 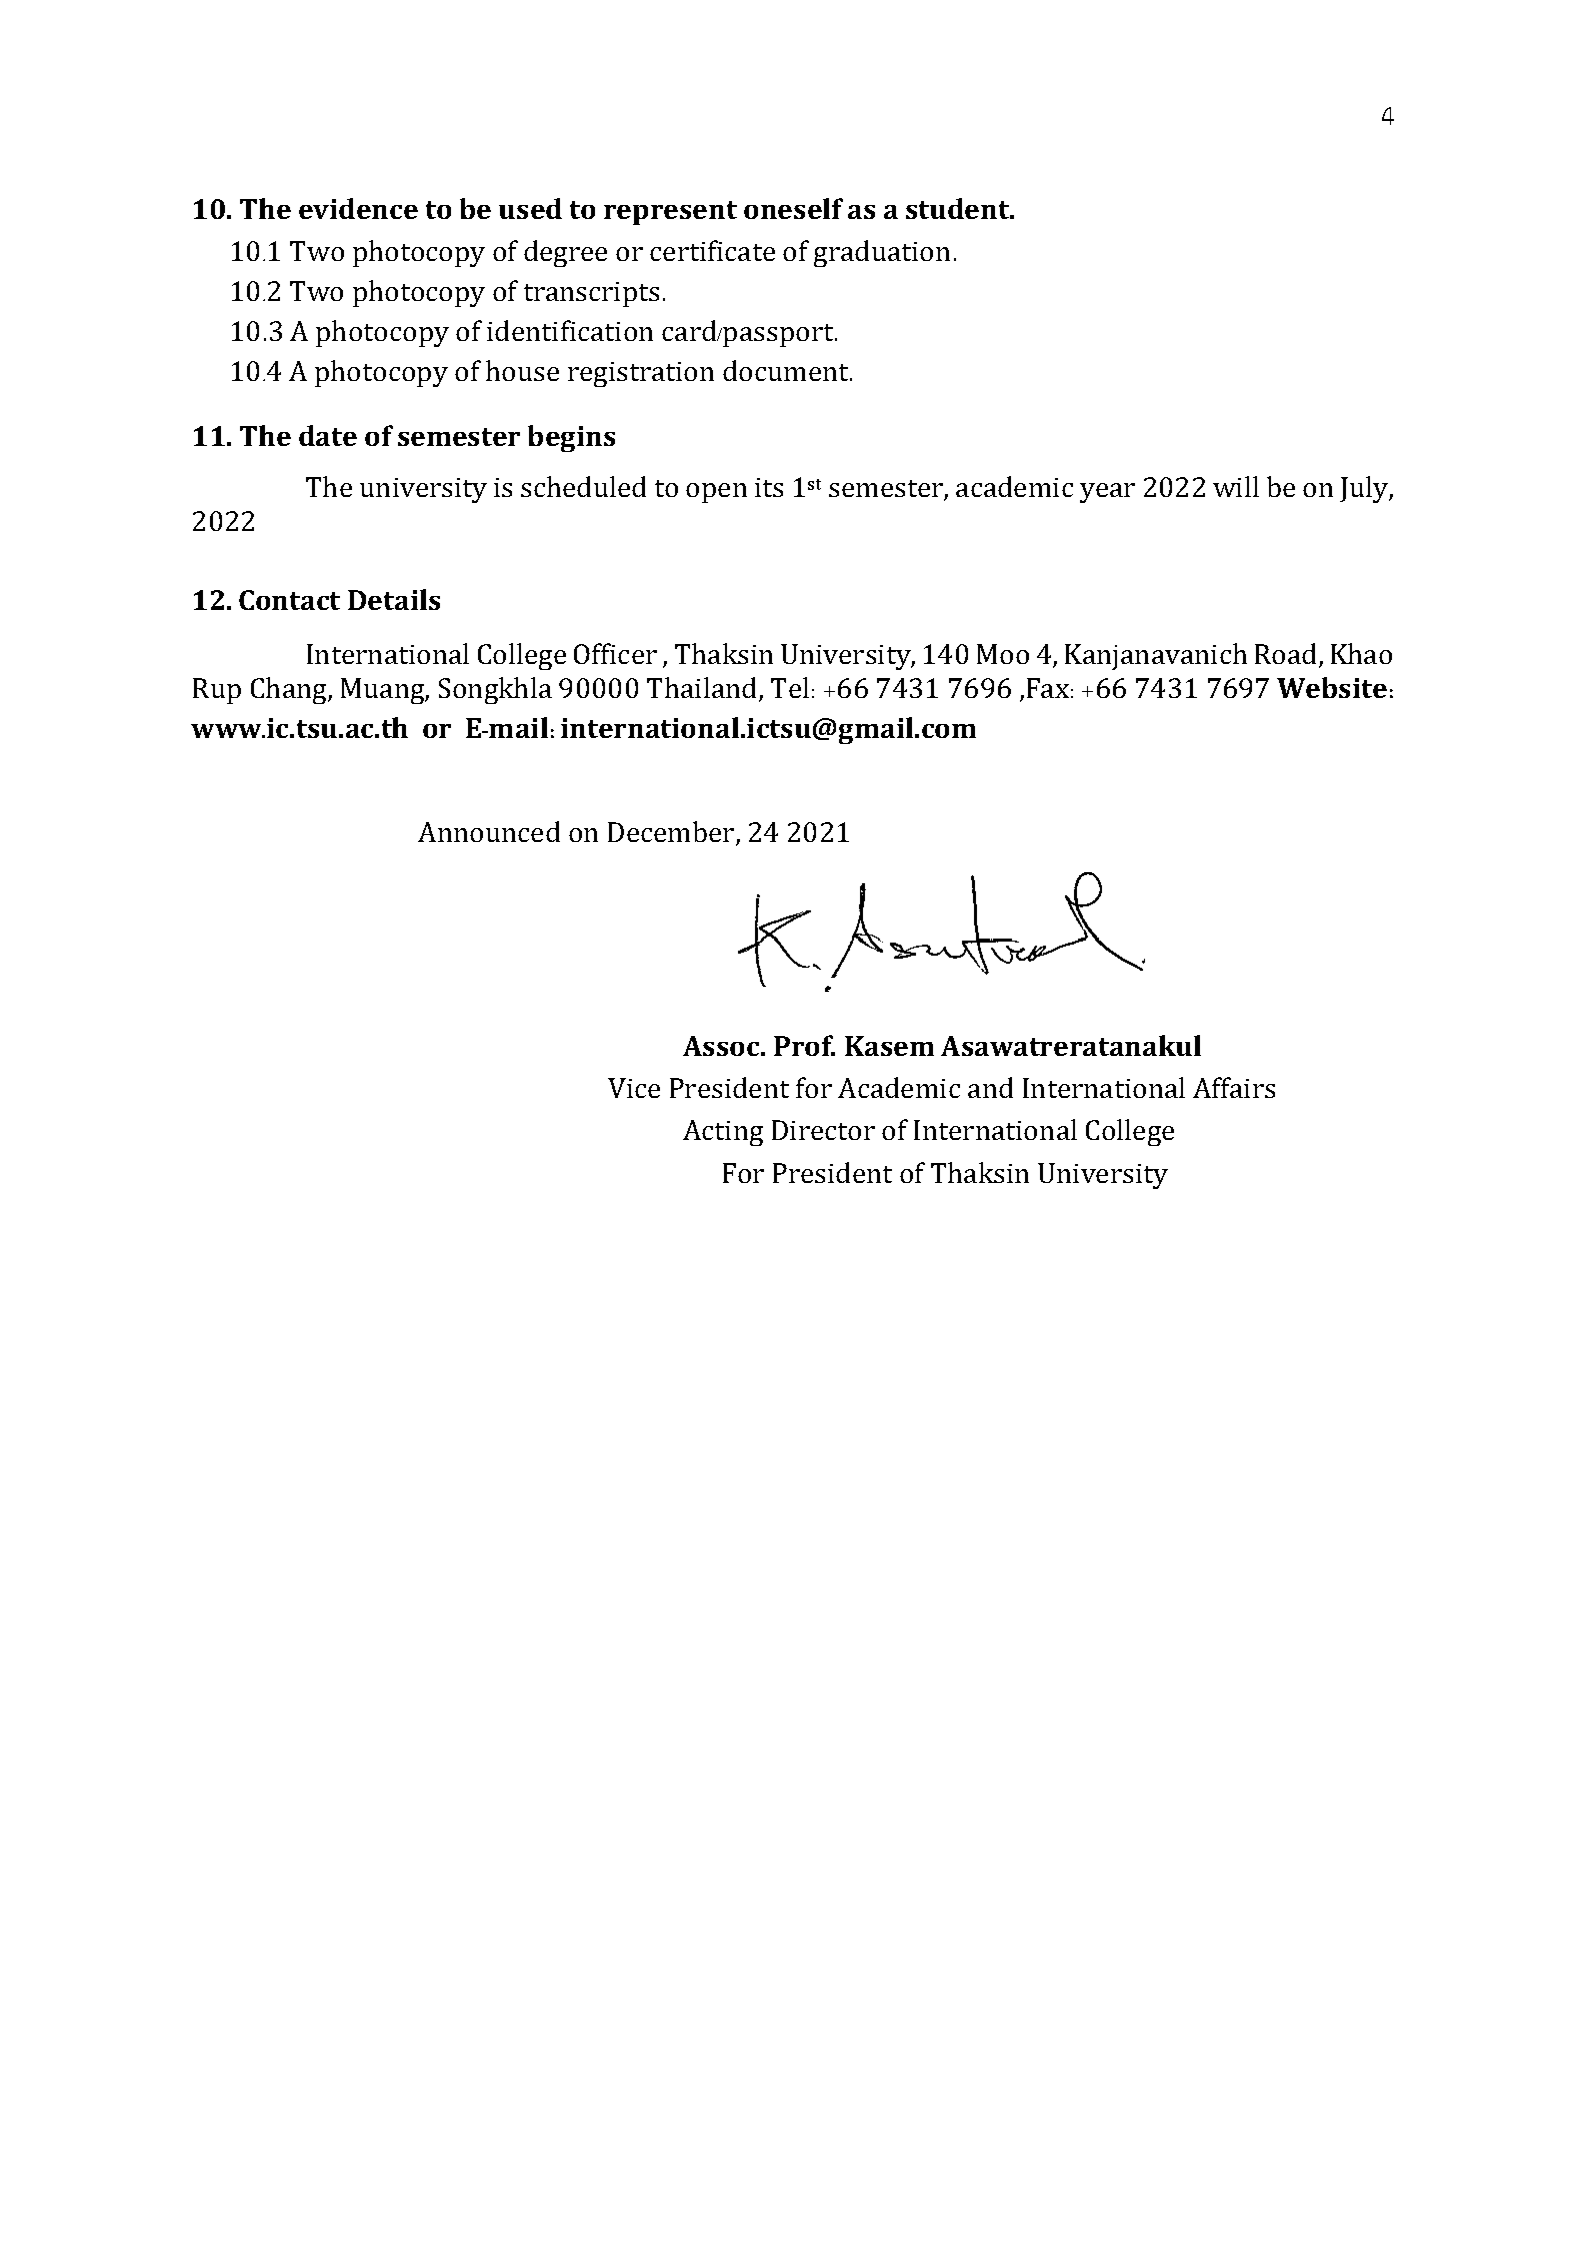 What do you see at coordinates (1234, 1087) in the screenshot?
I see `Affairs` at bounding box center [1234, 1087].
